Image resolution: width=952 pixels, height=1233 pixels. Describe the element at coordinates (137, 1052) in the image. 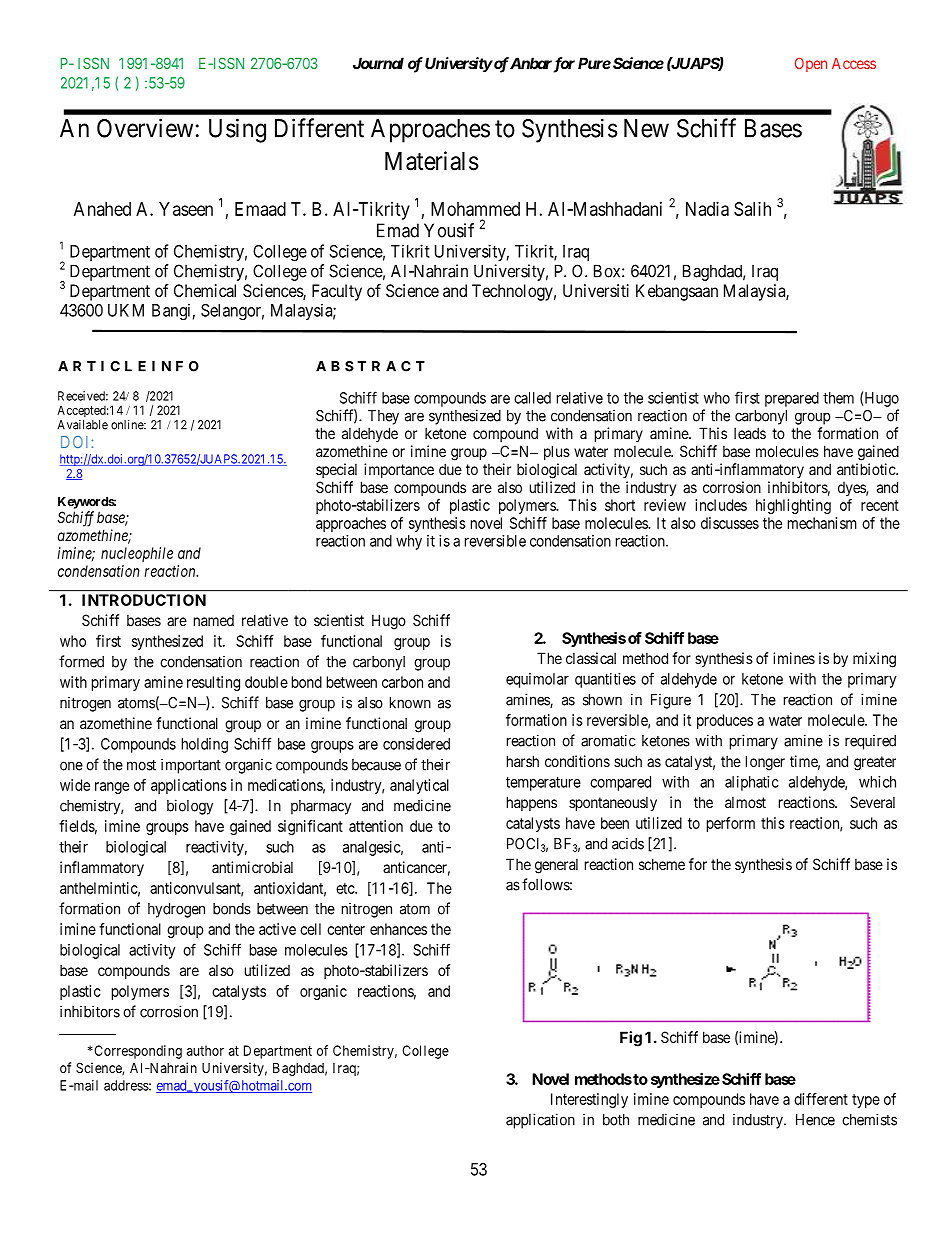

I see `Corresponding` at that location.
